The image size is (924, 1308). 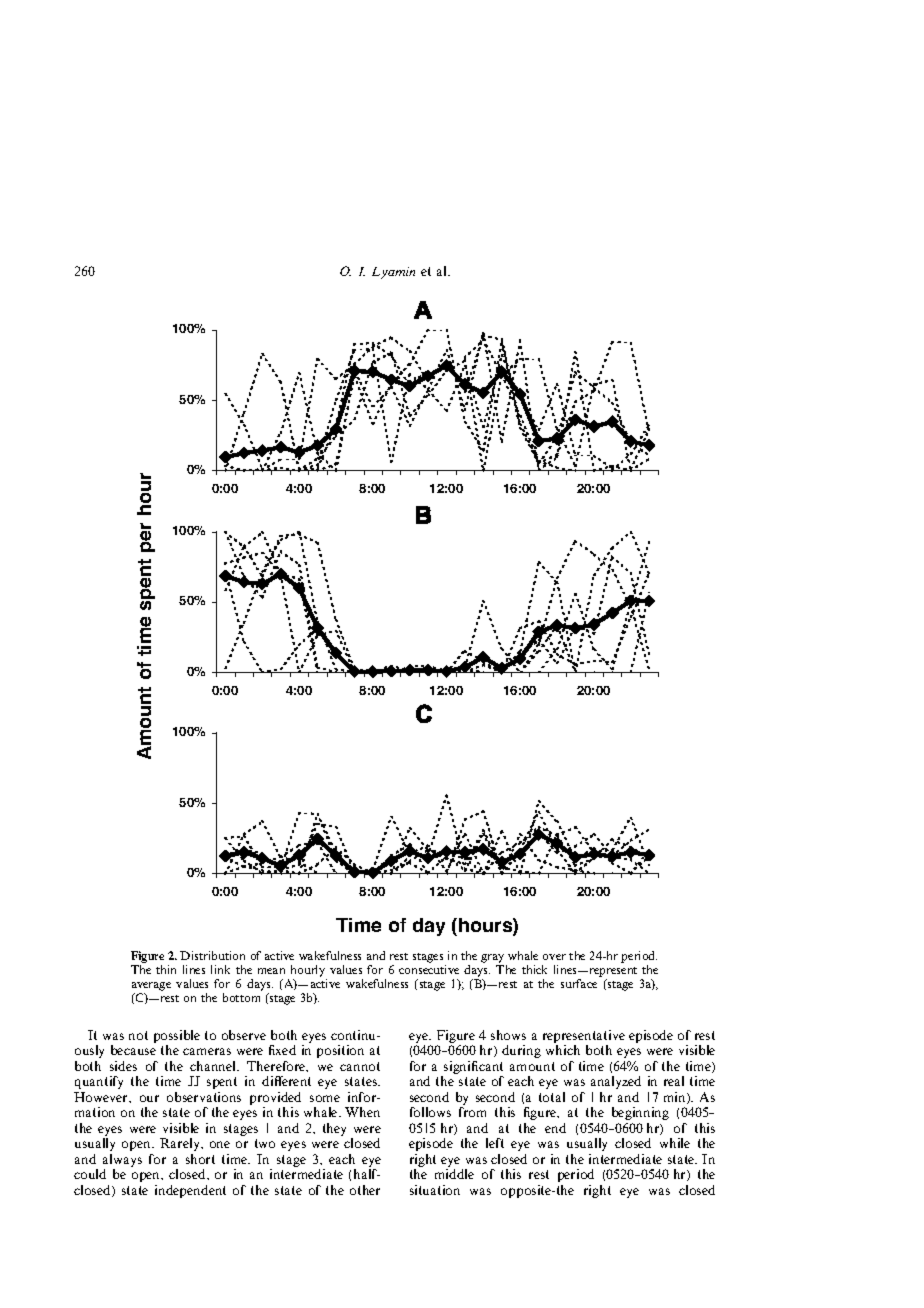 What do you see at coordinates (454, 1174) in the screenshot?
I see `middle` at bounding box center [454, 1174].
